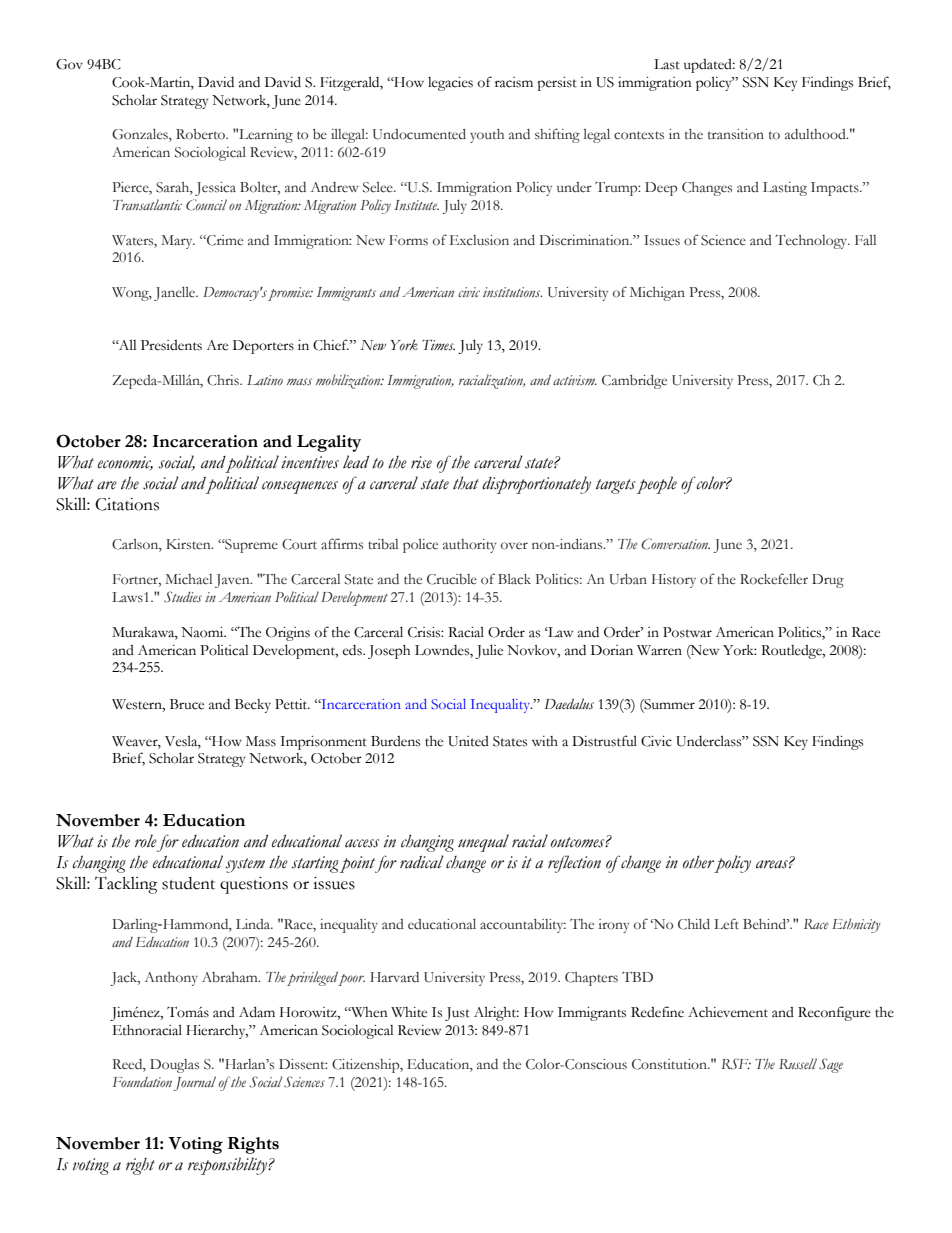  What do you see at coordinates (483, 843) in the page?
I see `unequal` at bounding box center [483, 843].
